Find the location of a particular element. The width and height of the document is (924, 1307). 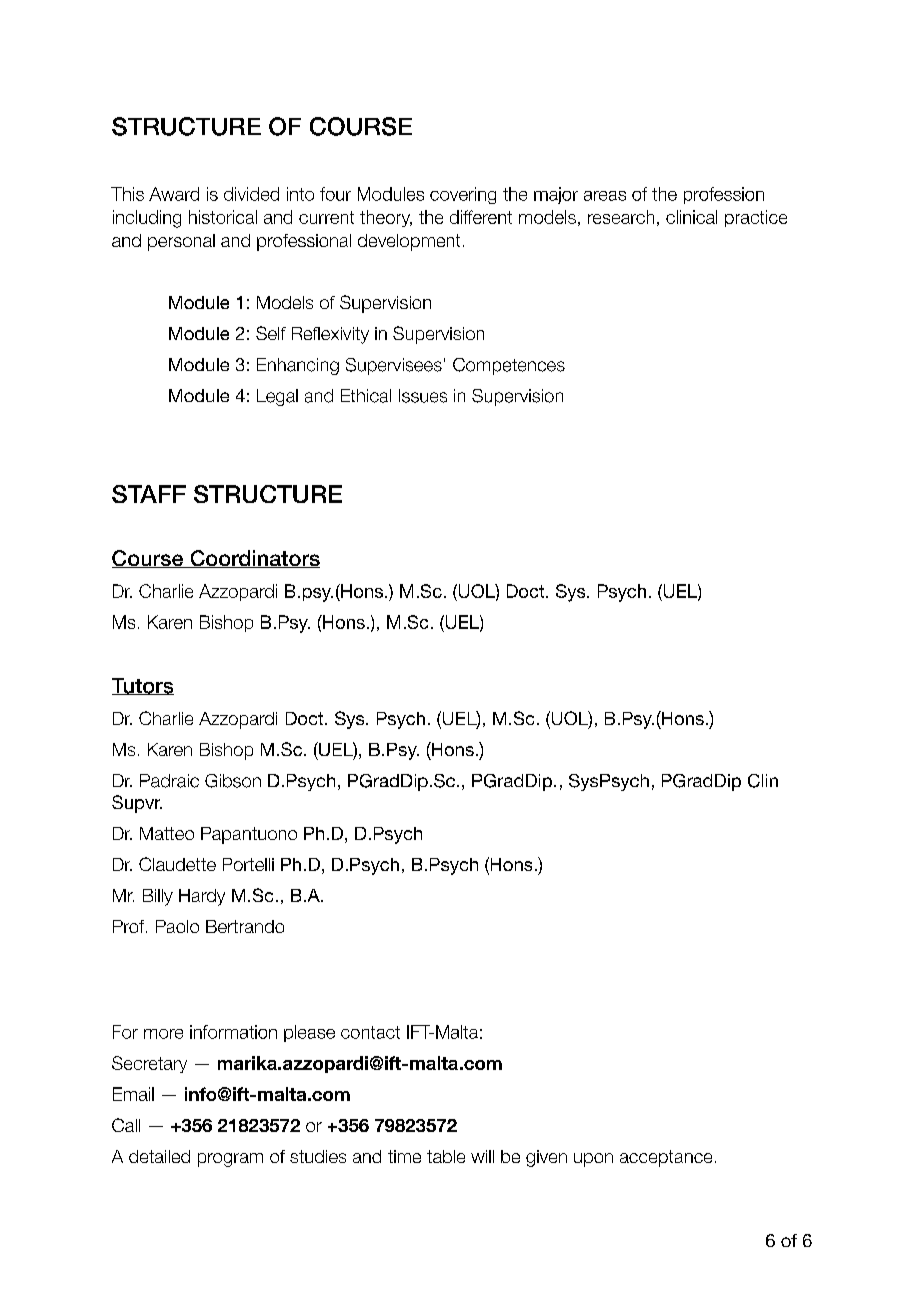

historical is located at coordinates (223, 217).
